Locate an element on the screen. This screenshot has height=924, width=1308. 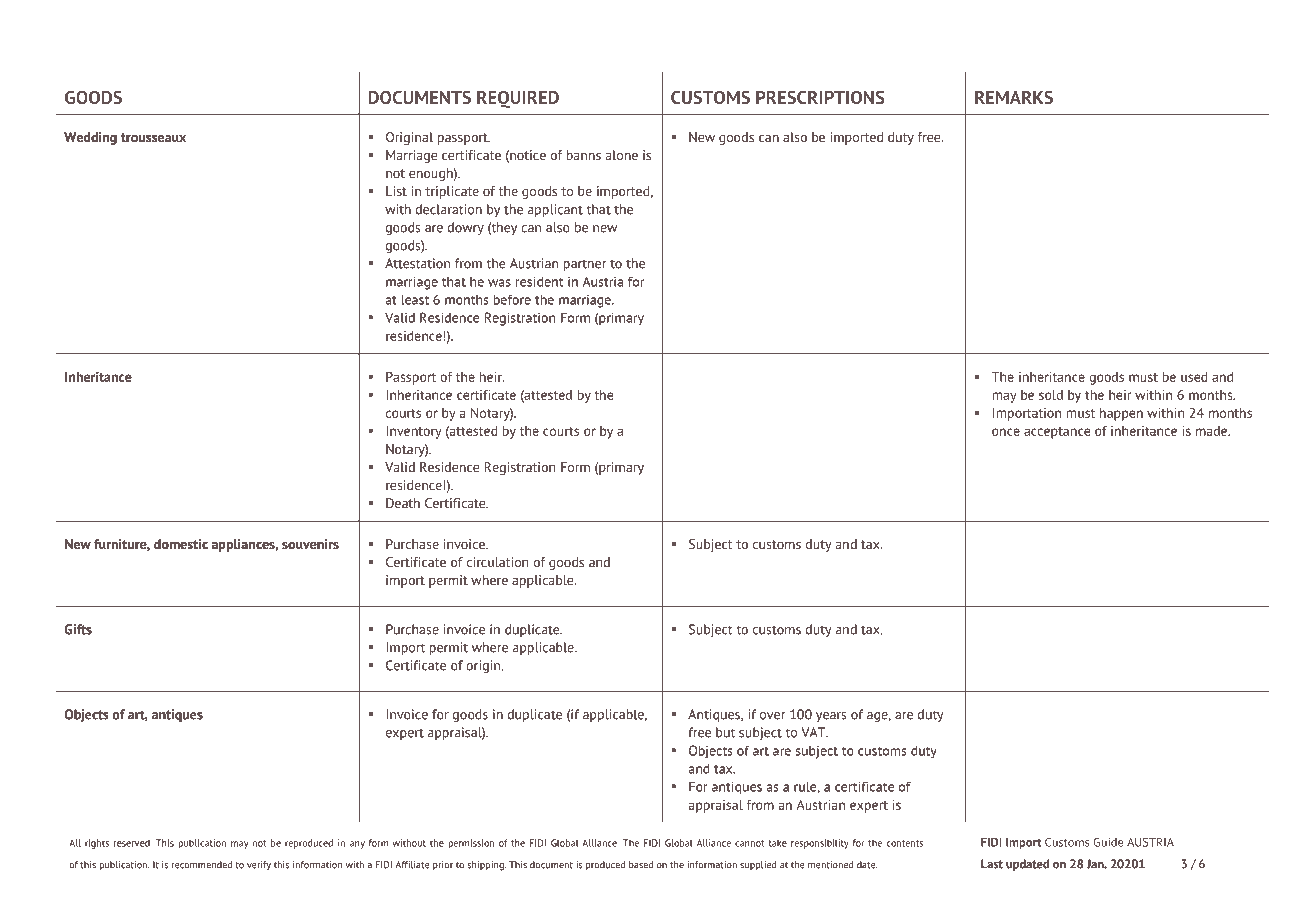
based is located at coordinates (641, 865).
